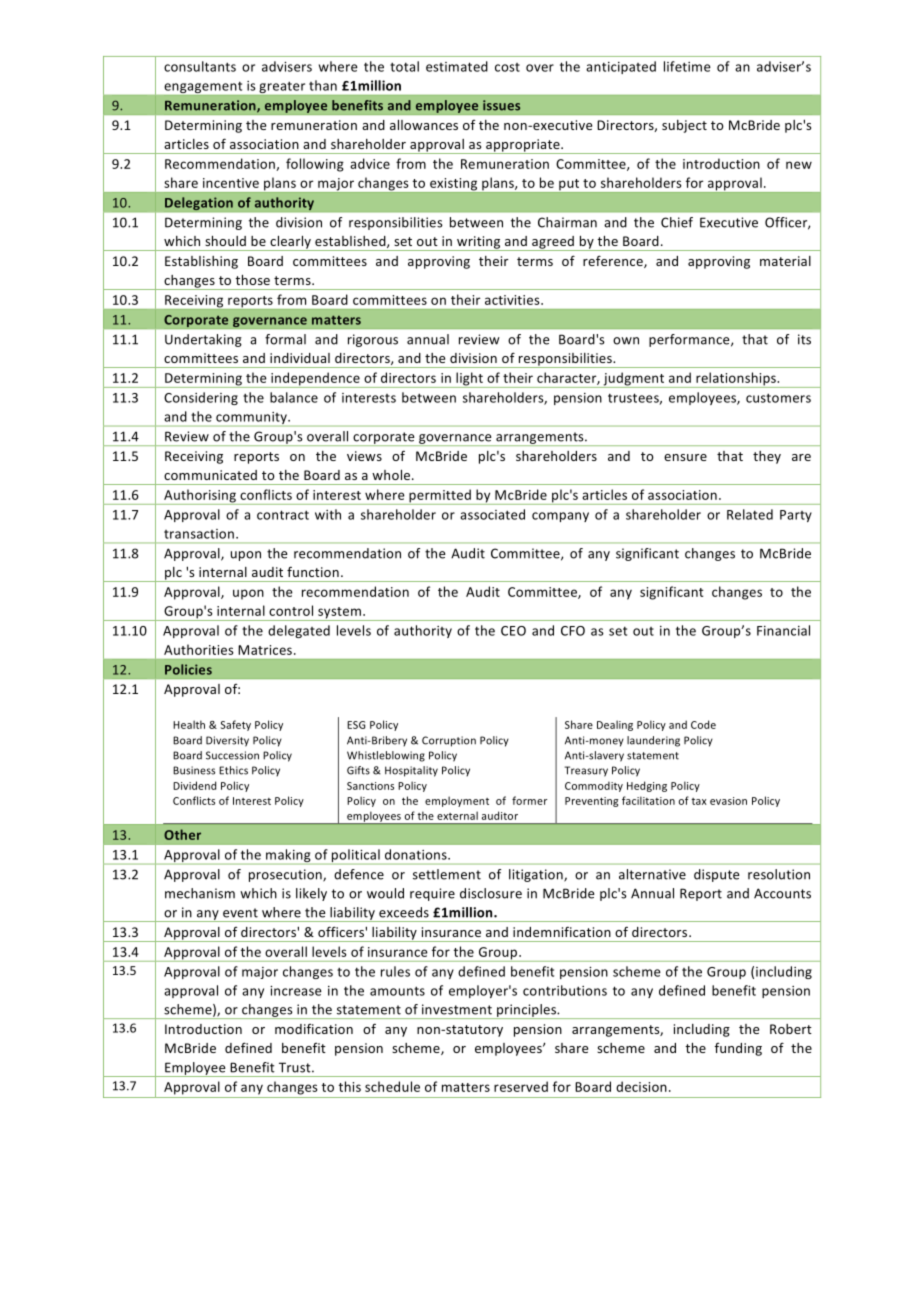 The image size is (924, 1308). What do you see at coordinates (750, 514) in the screenshot?
I see `Related` at bounding box center [750, 514].
